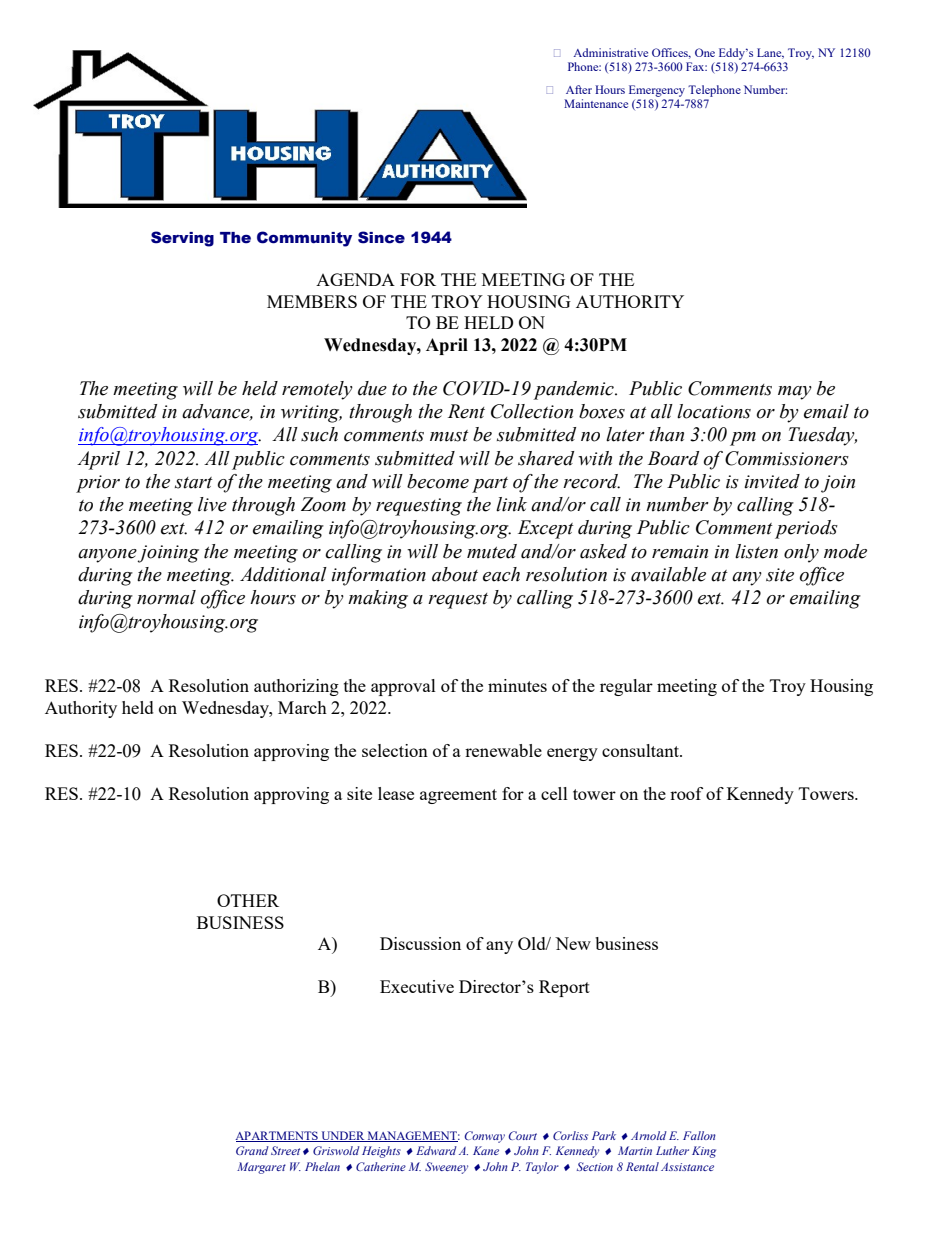 The height and width of the image is (1233, 952). I want to click on After, so click(579, 89).
